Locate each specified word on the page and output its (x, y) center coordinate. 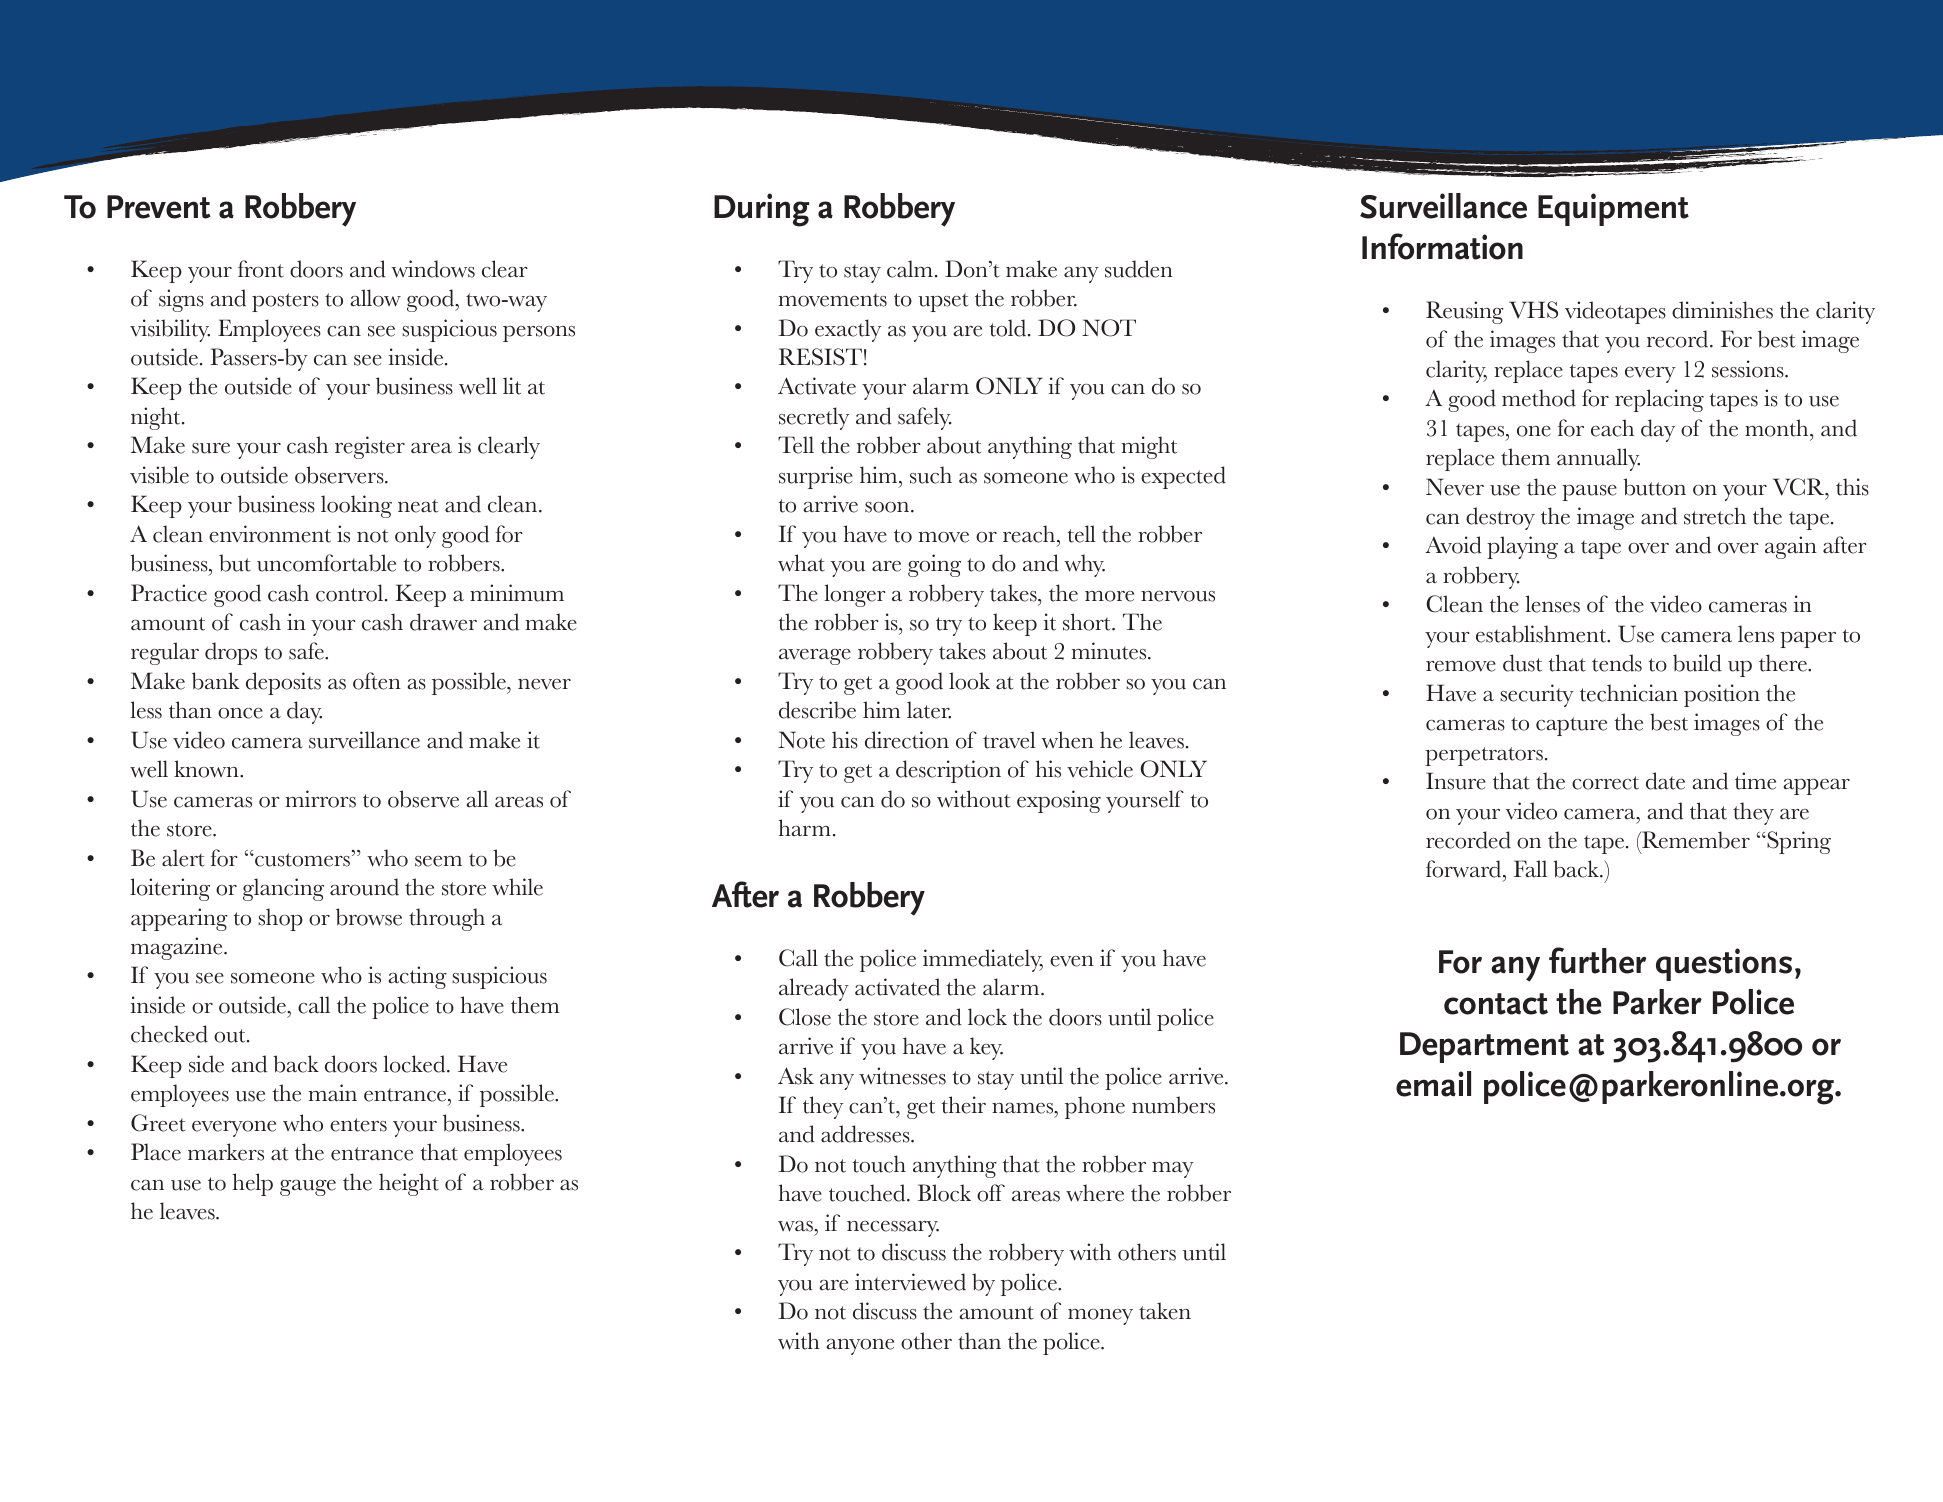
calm (910, 269)
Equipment (1613, 209)
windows (433, 269)
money (1100, 1317)
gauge (308, 1188)
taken (1165, 1311)
